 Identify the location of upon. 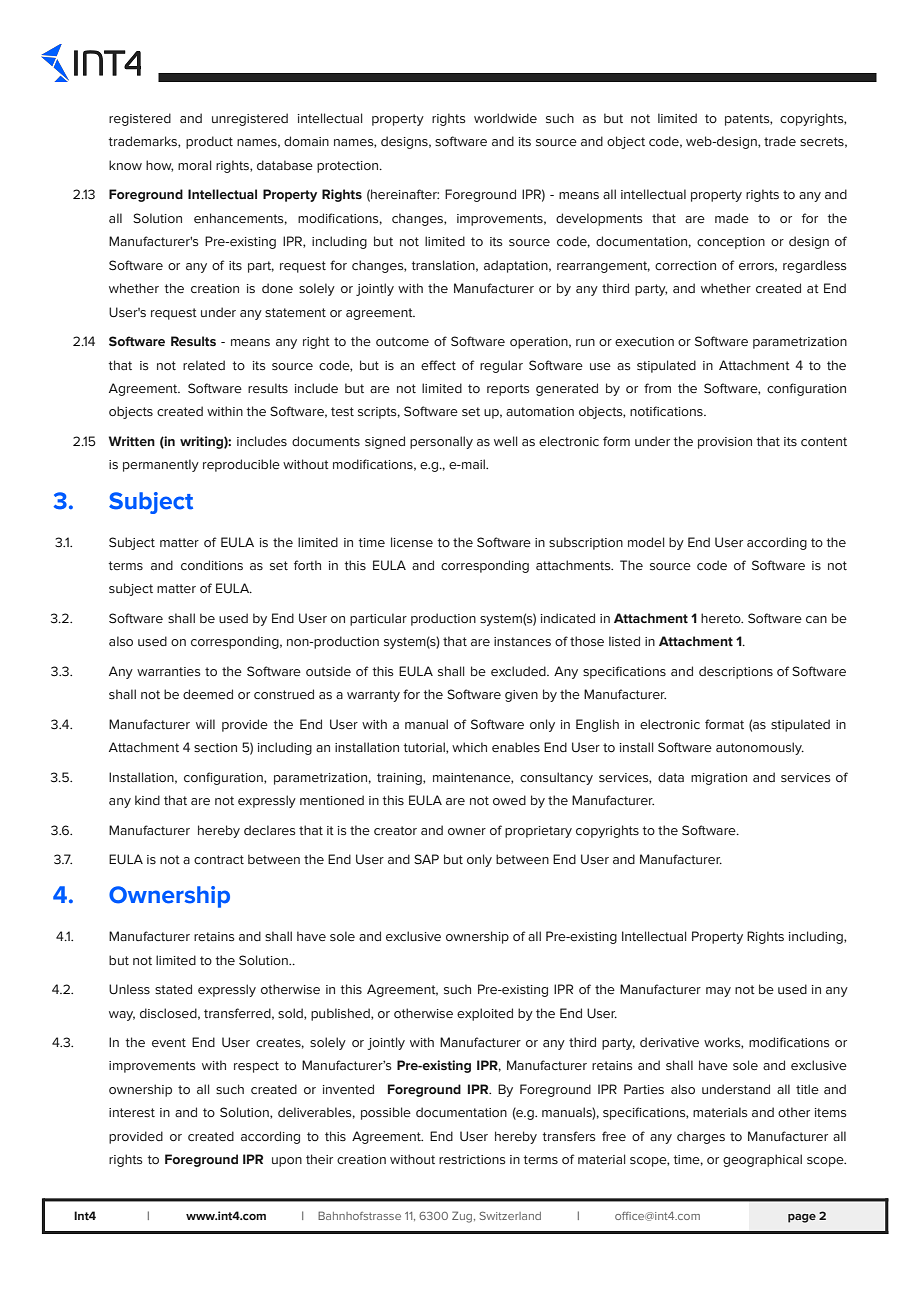
(287, 1162).
